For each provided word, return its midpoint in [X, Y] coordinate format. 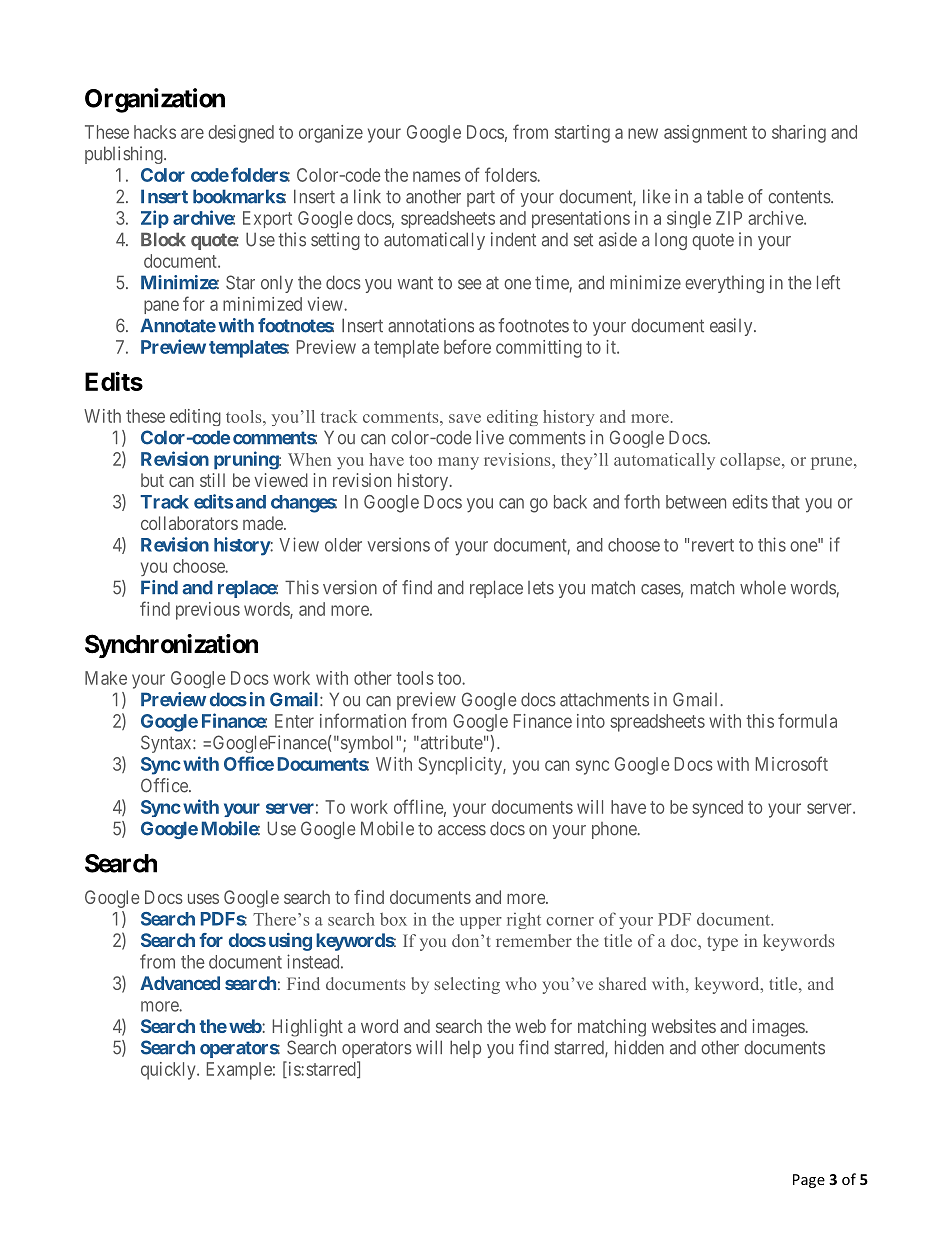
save [465, 418]
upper [481, 923]
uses [203, 899]
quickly [169, 1071]
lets [541, 588]
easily [732, 327]
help [465, 1049]
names [437, 176]
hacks [155, 132]
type [722, 943]
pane [161, 307]
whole [763, 587]
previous [208, 611]
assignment [705, 134]
